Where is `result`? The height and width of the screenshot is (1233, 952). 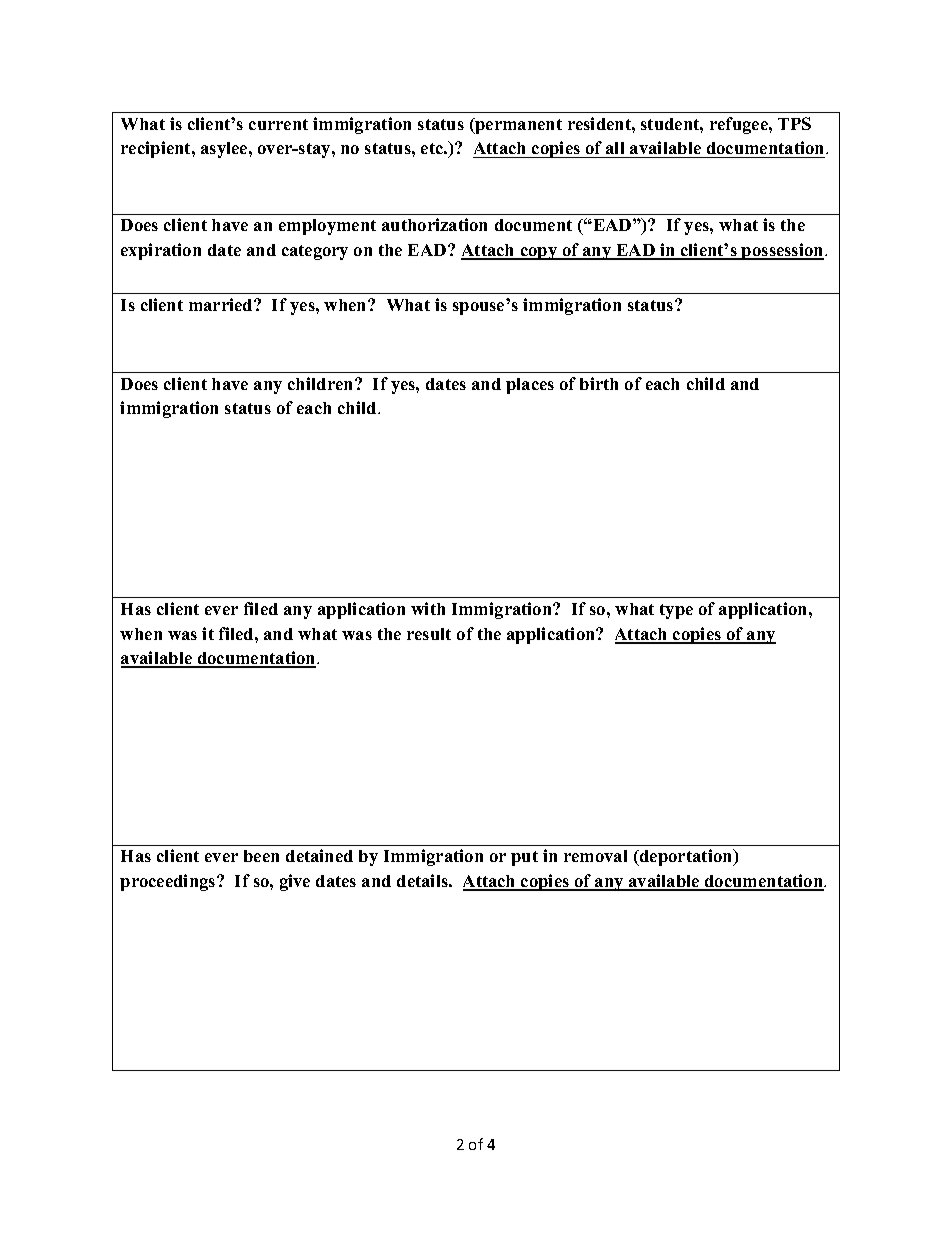
result is located at coordinates (429, 634).
